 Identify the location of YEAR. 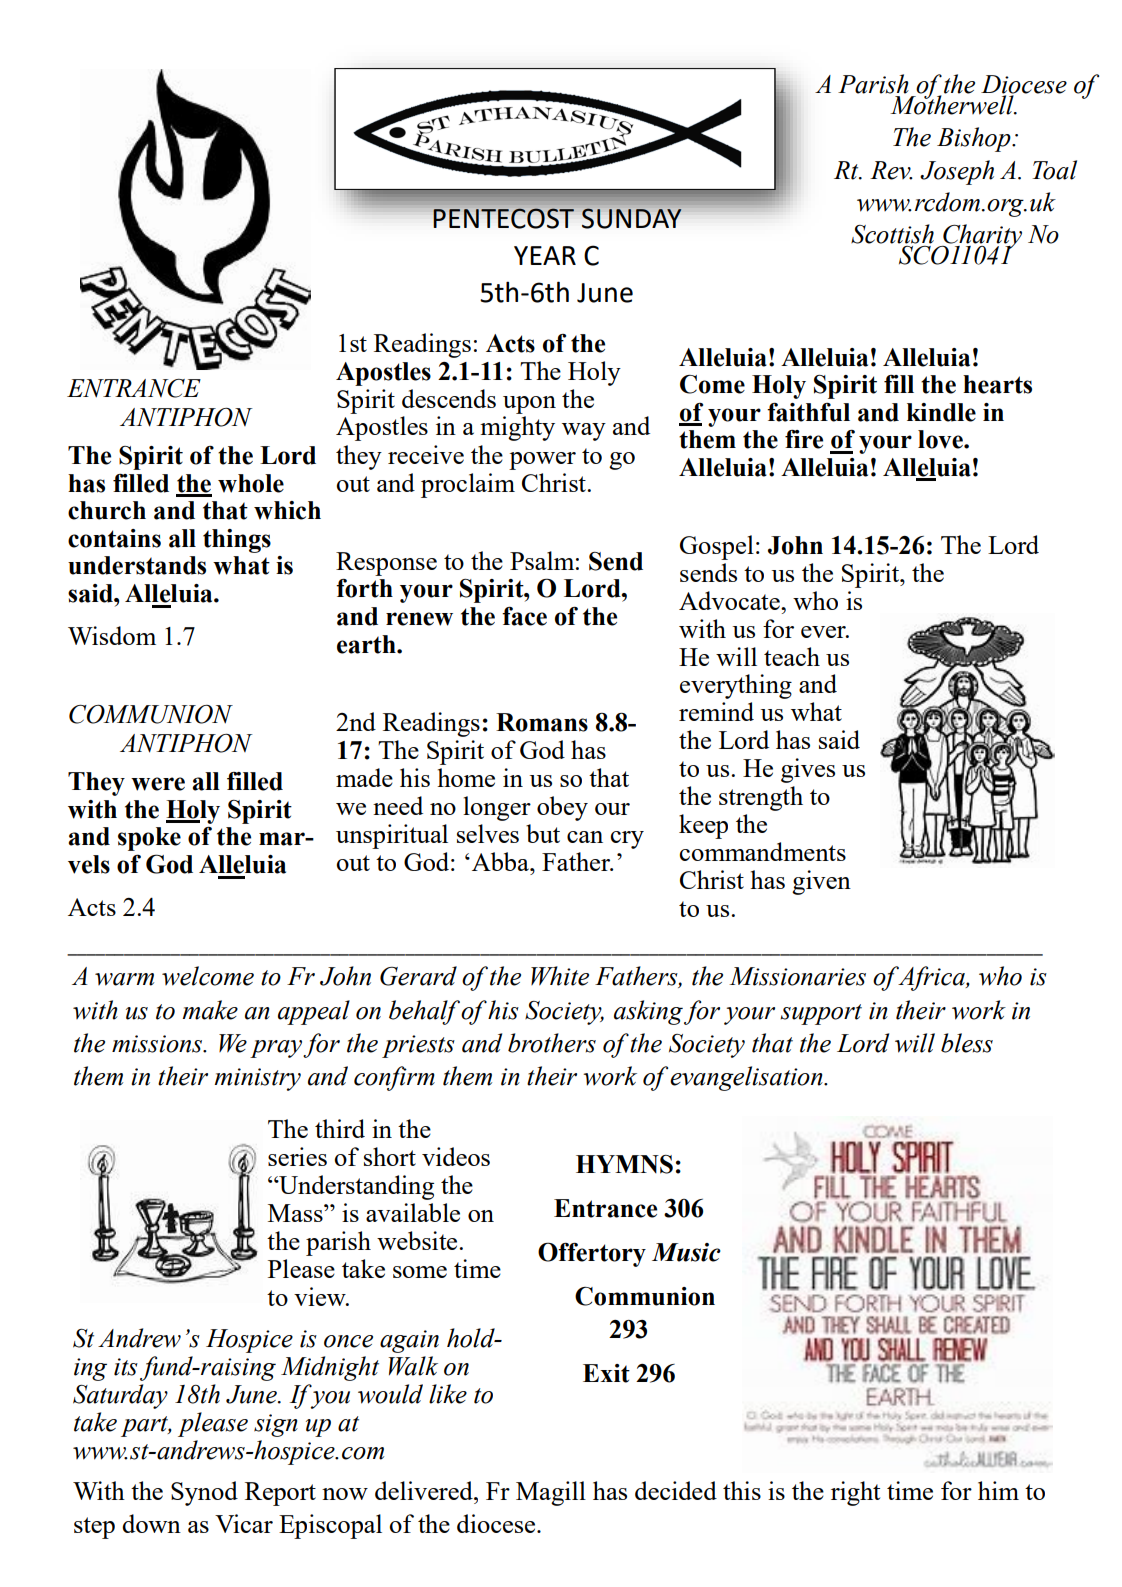
(545, 255).
